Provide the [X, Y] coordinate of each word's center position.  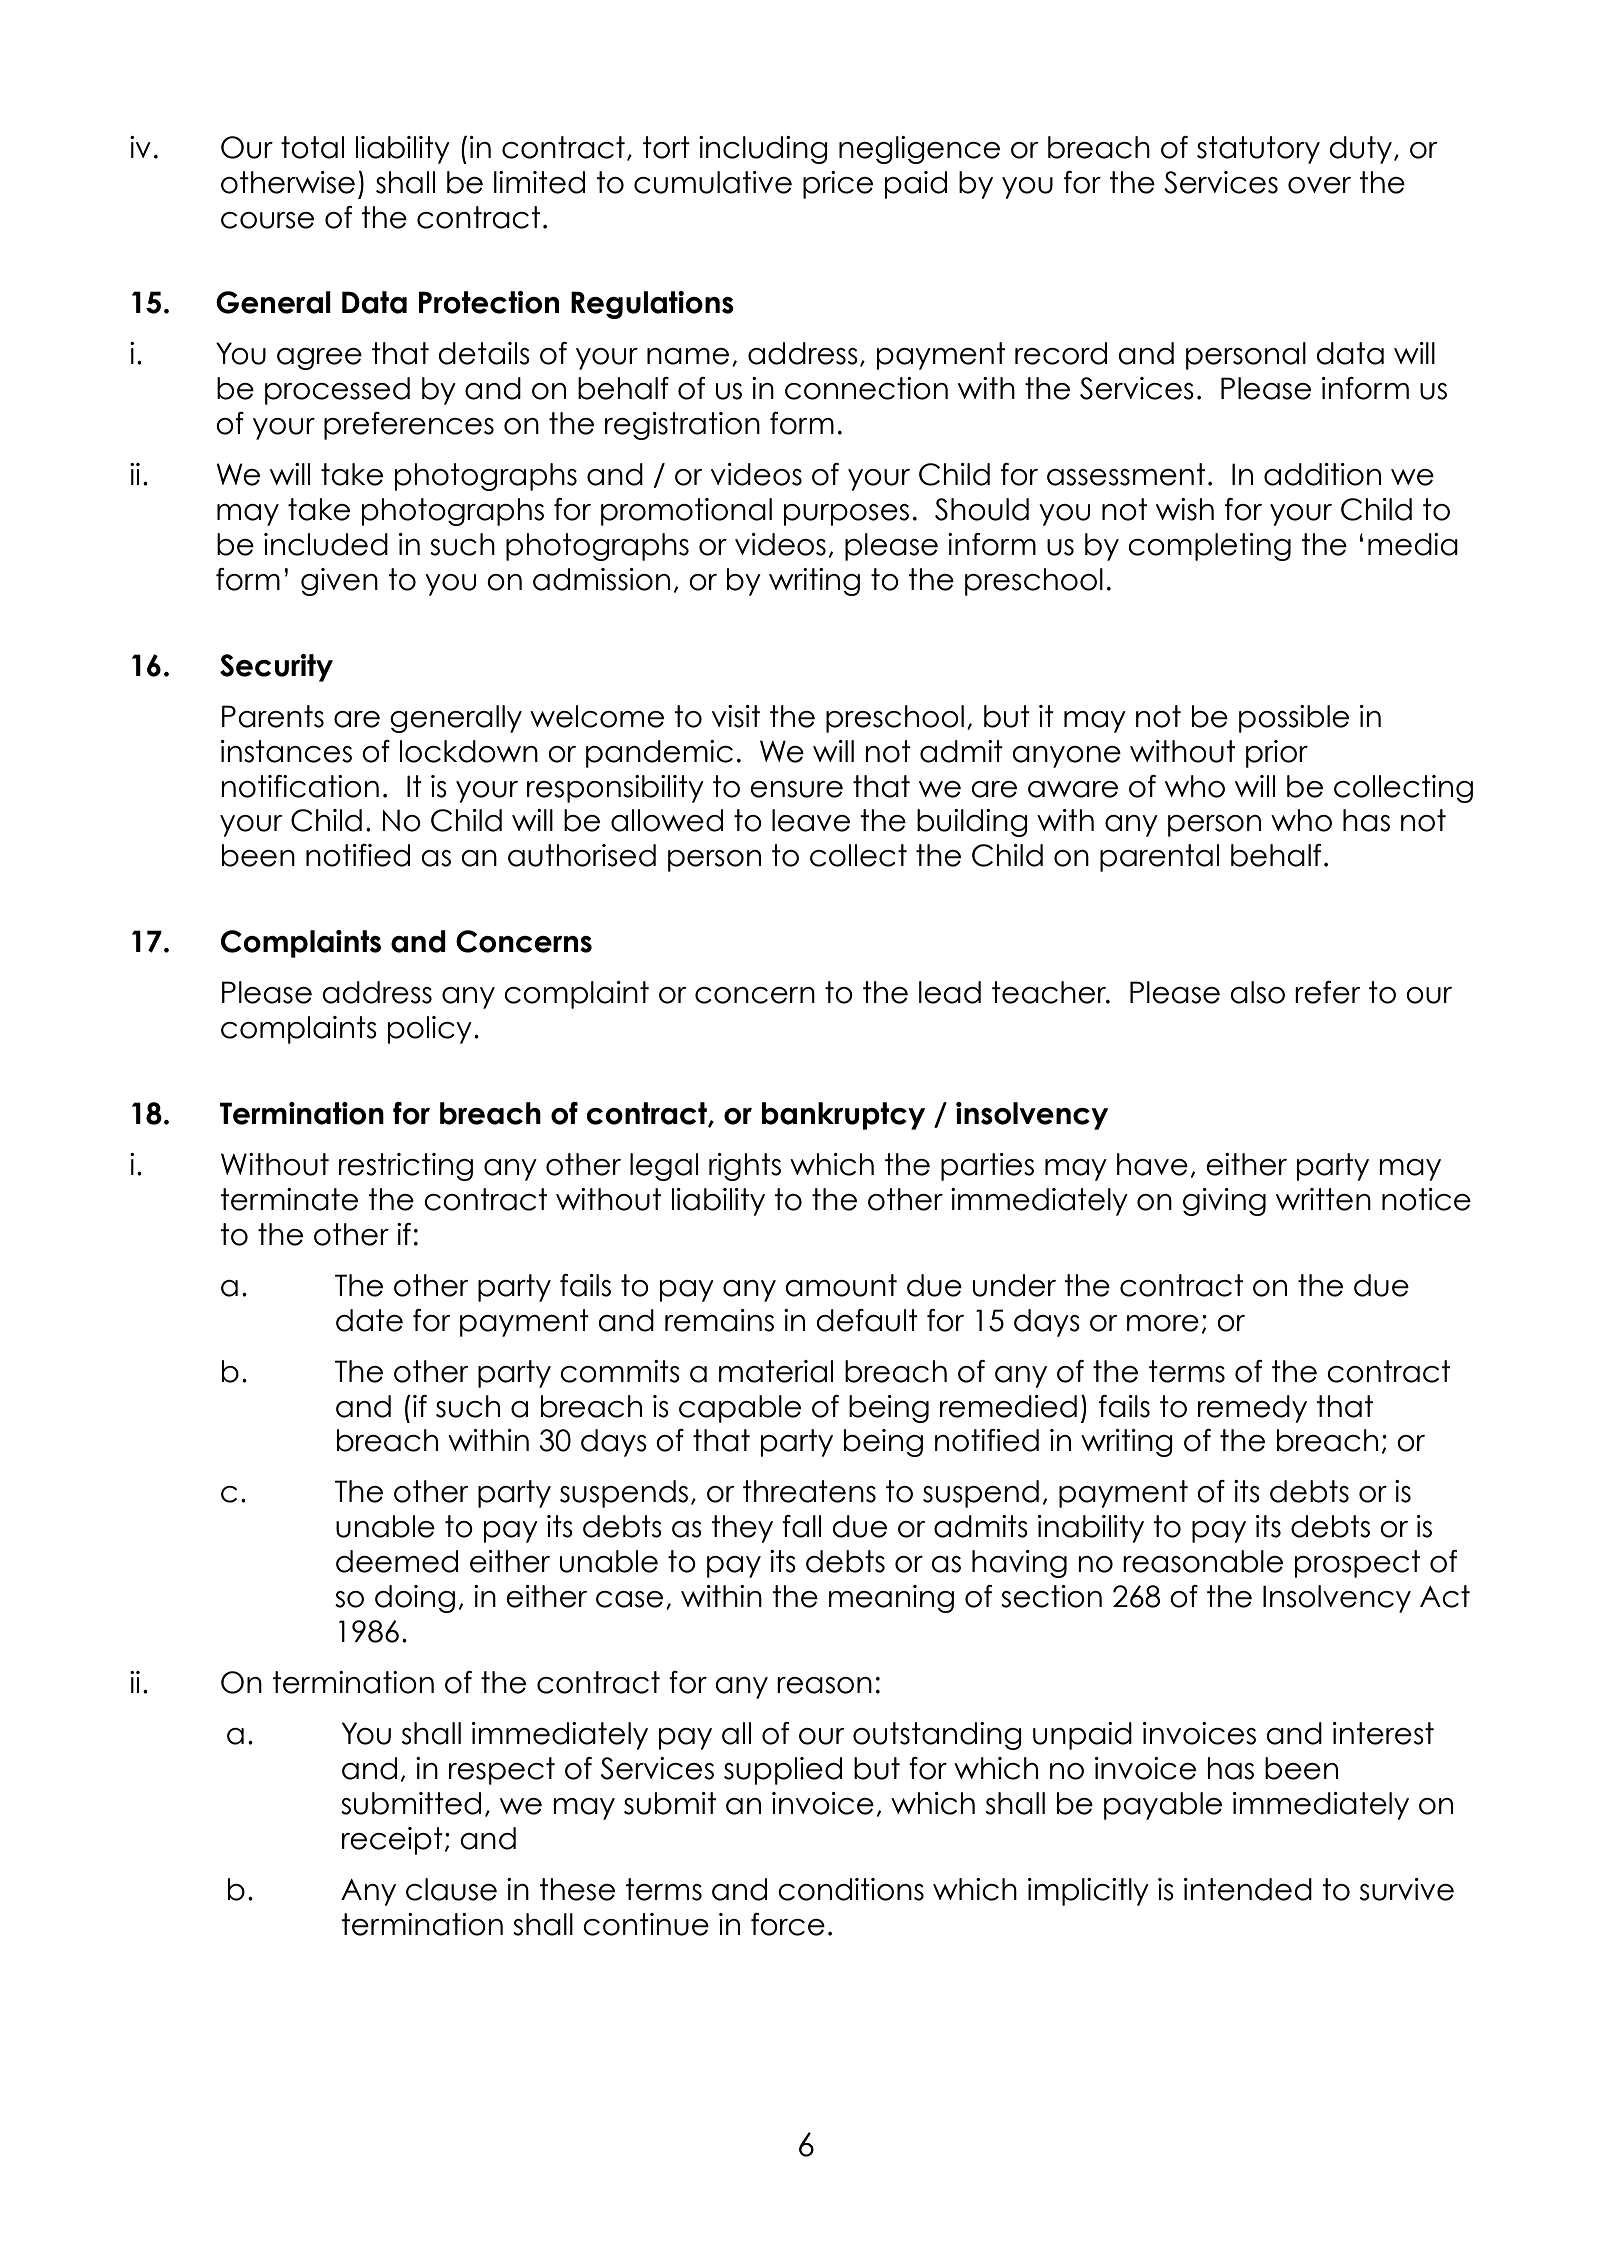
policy [430, 1030]
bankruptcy [843, 1116]
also [1257, 992]
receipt [392, 1841]
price [838, 185]
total [312, 147]
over [1319, 185]
